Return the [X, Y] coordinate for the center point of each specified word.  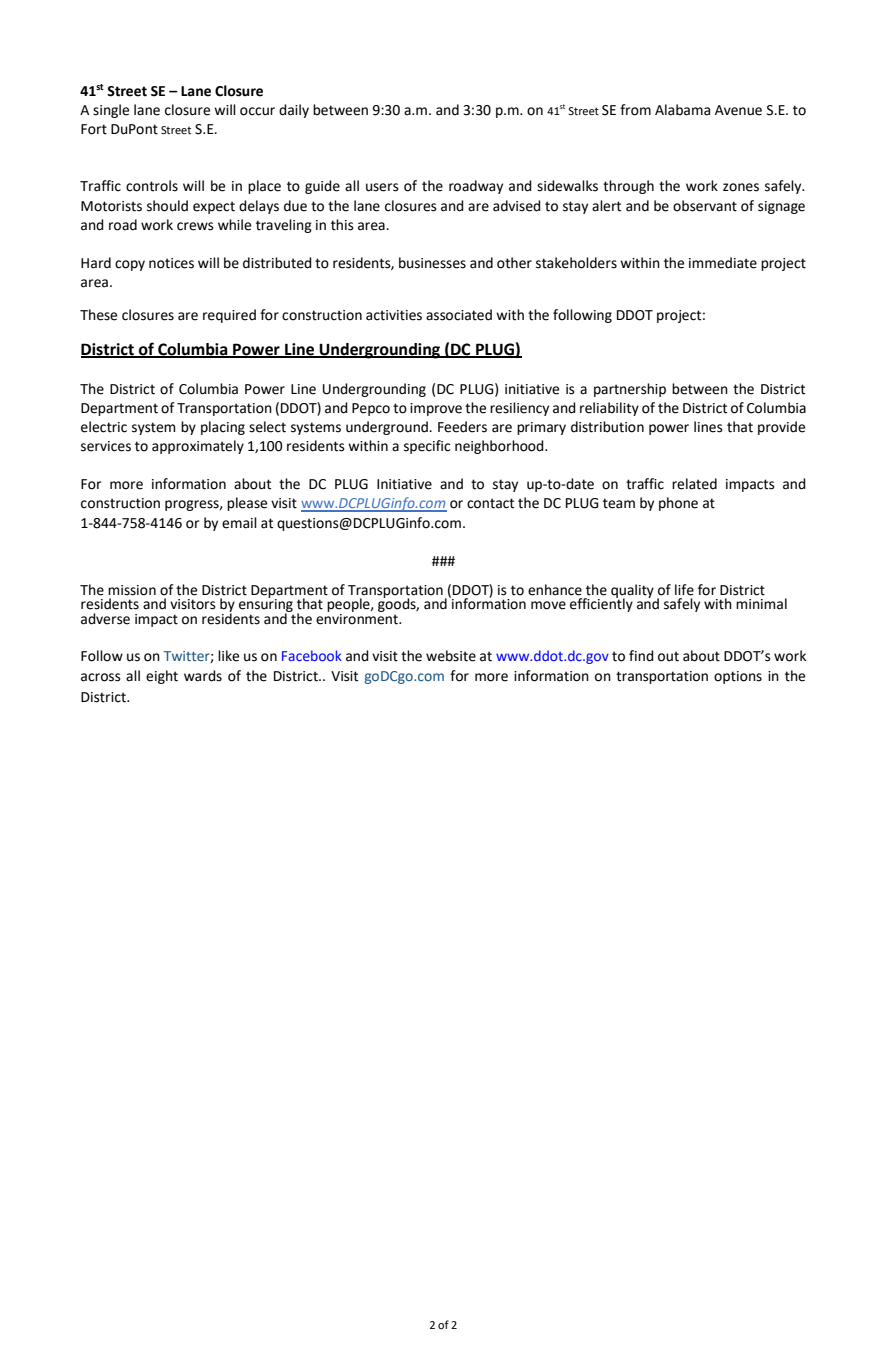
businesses [432, 263]
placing [223, 428]
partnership [630, 390]
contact [490, 503]
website [451, 656]
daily [294, 111]
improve [436, 409]
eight [162, 677]
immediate [723, 263]
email [239, 523]
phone [678, 504]
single [111, 111]
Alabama [682, 110]
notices [171, 263]
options [738, 677]
